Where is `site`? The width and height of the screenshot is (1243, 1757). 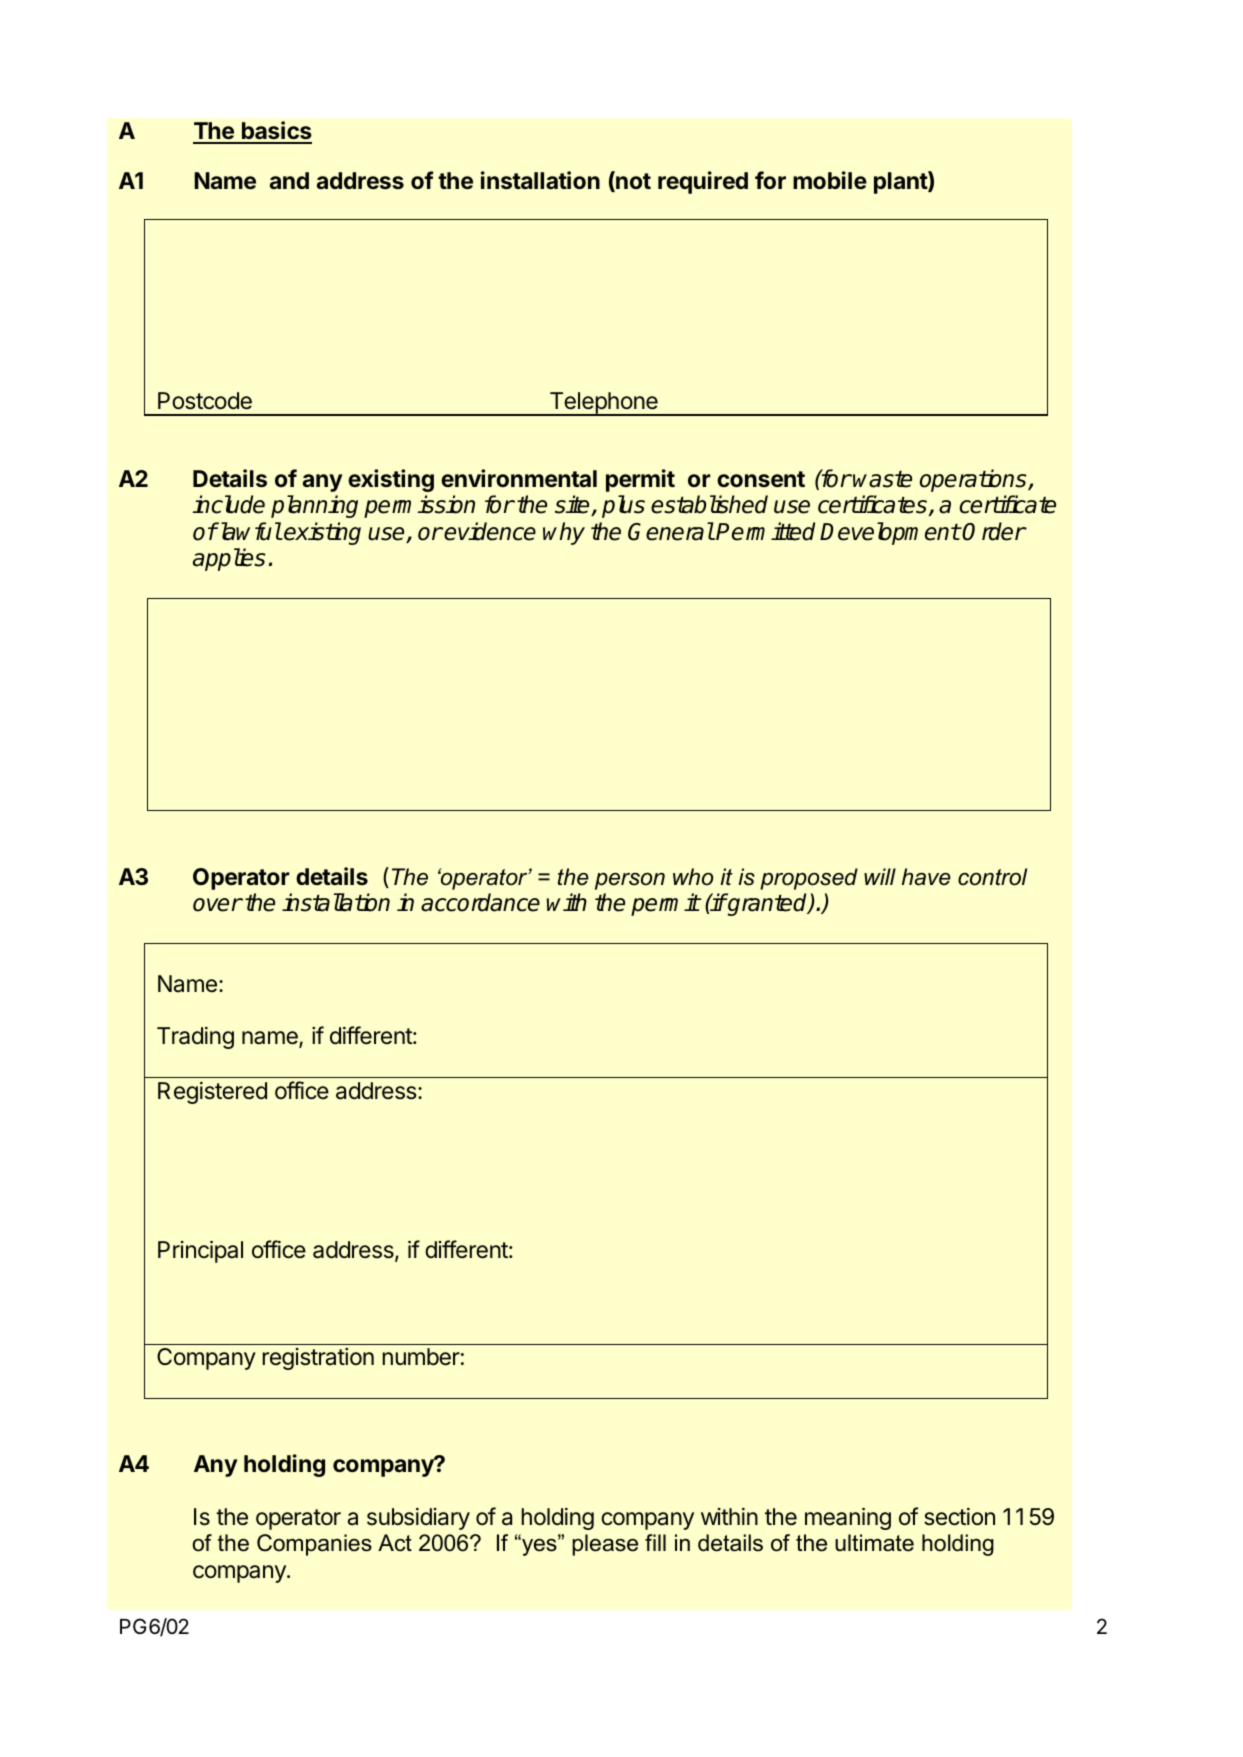
site is located at coordinates (573, 505).
